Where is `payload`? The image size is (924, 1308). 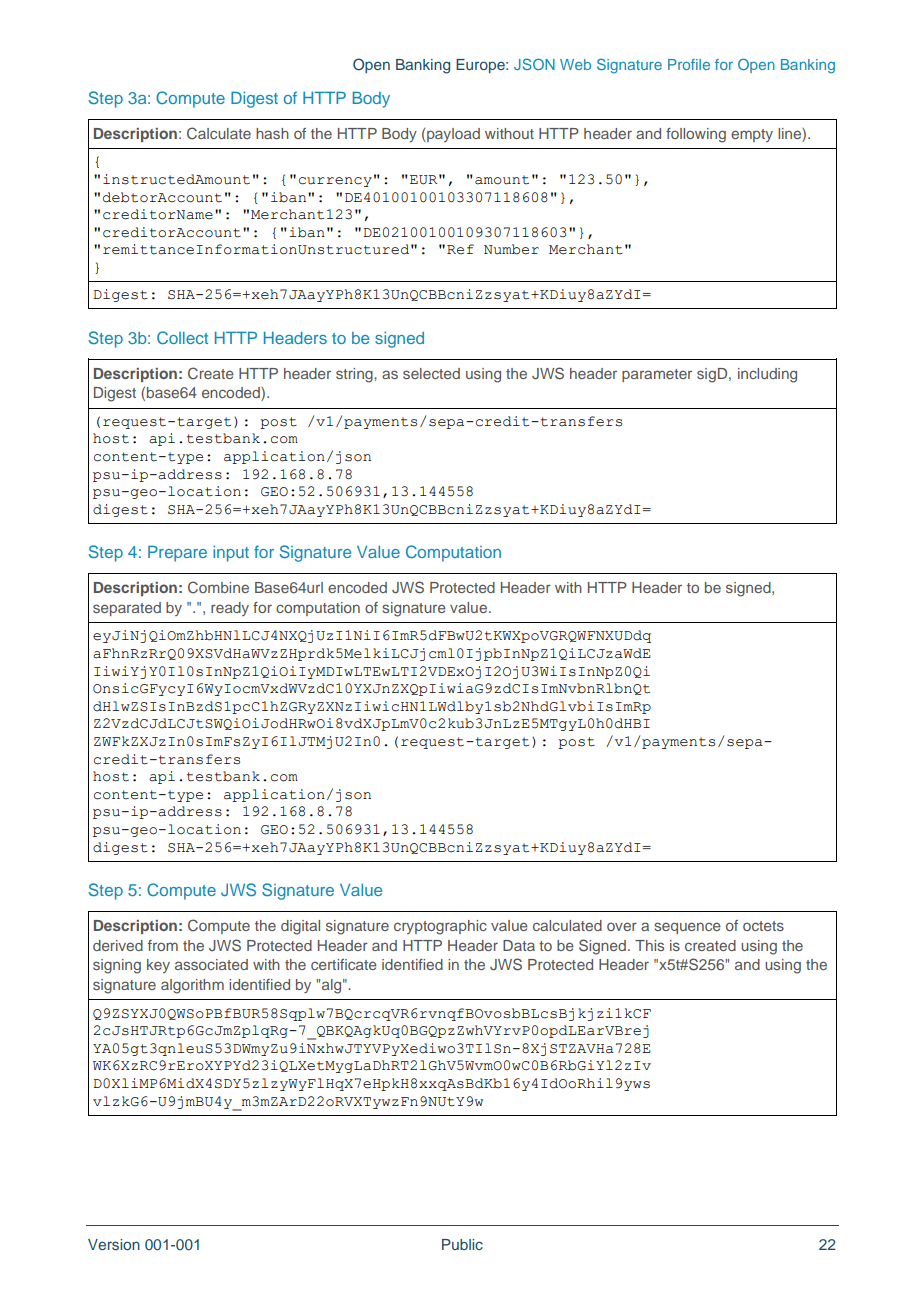 payload is located at coordinates (452, 135).
